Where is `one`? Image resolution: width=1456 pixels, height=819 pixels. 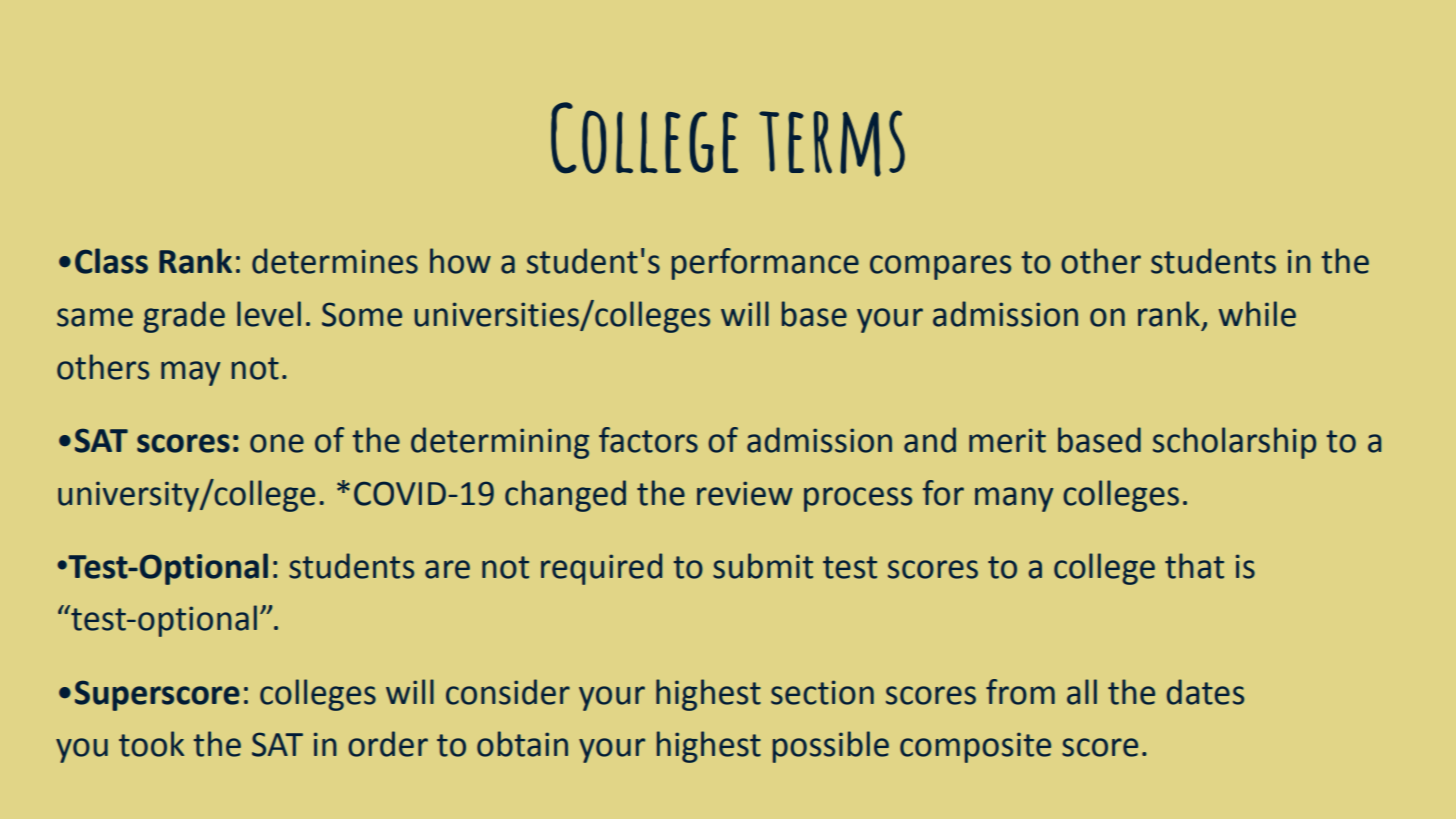
one is located at coordinates (277, 443).
